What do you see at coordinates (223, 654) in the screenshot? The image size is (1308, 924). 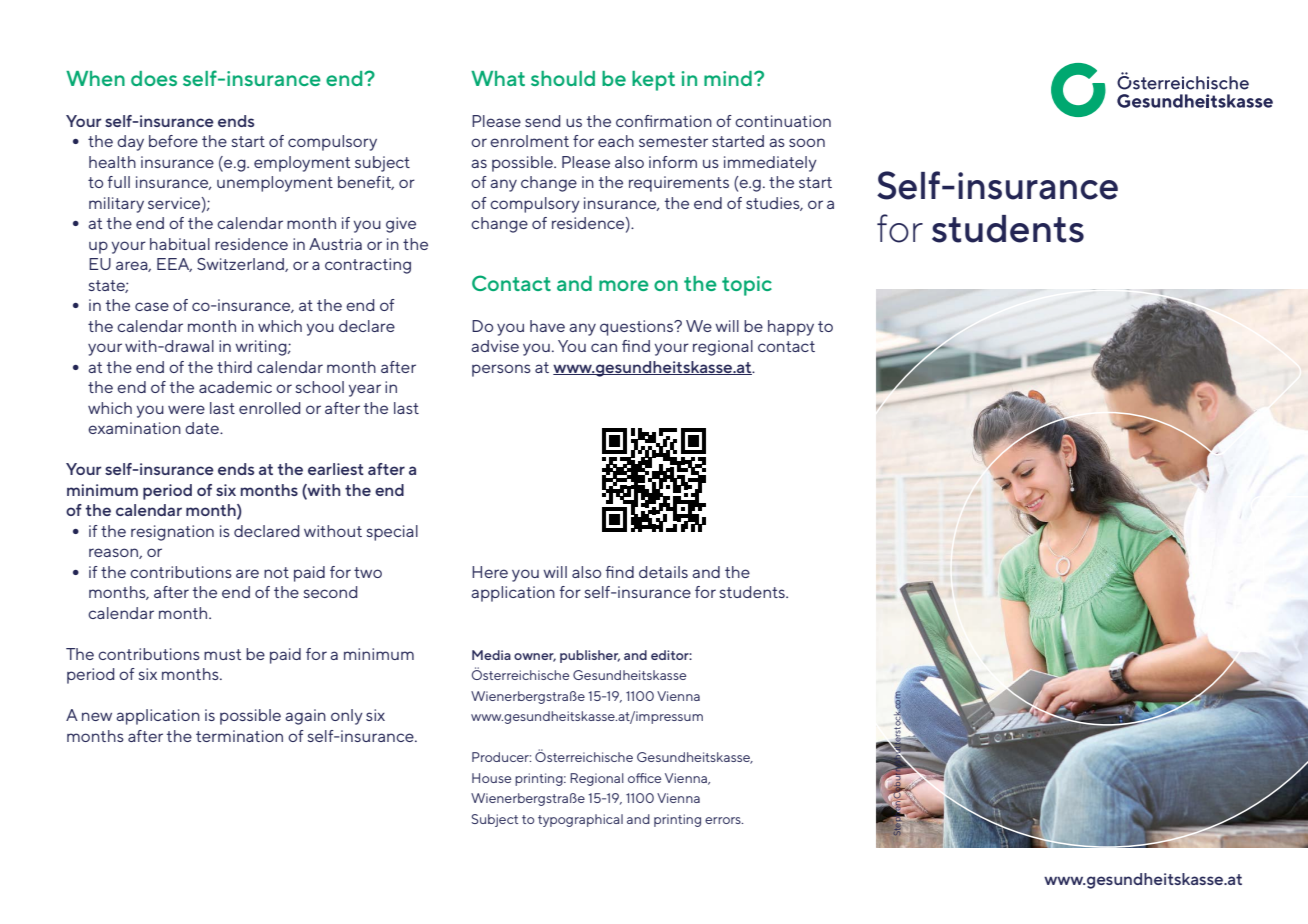 I see `must` at bounding box center [223, 654].
